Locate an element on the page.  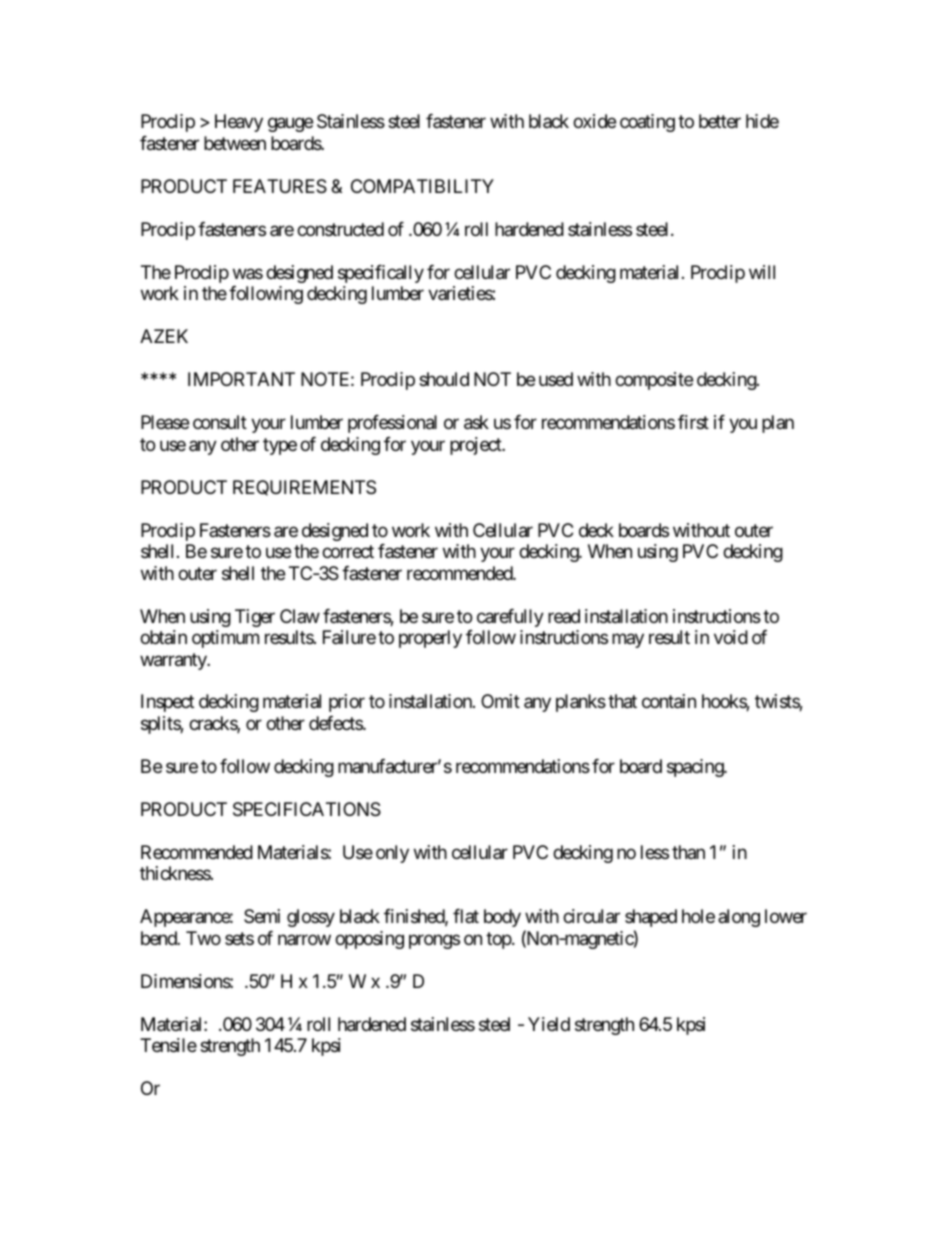
will is located at coordinates (762, 272).
